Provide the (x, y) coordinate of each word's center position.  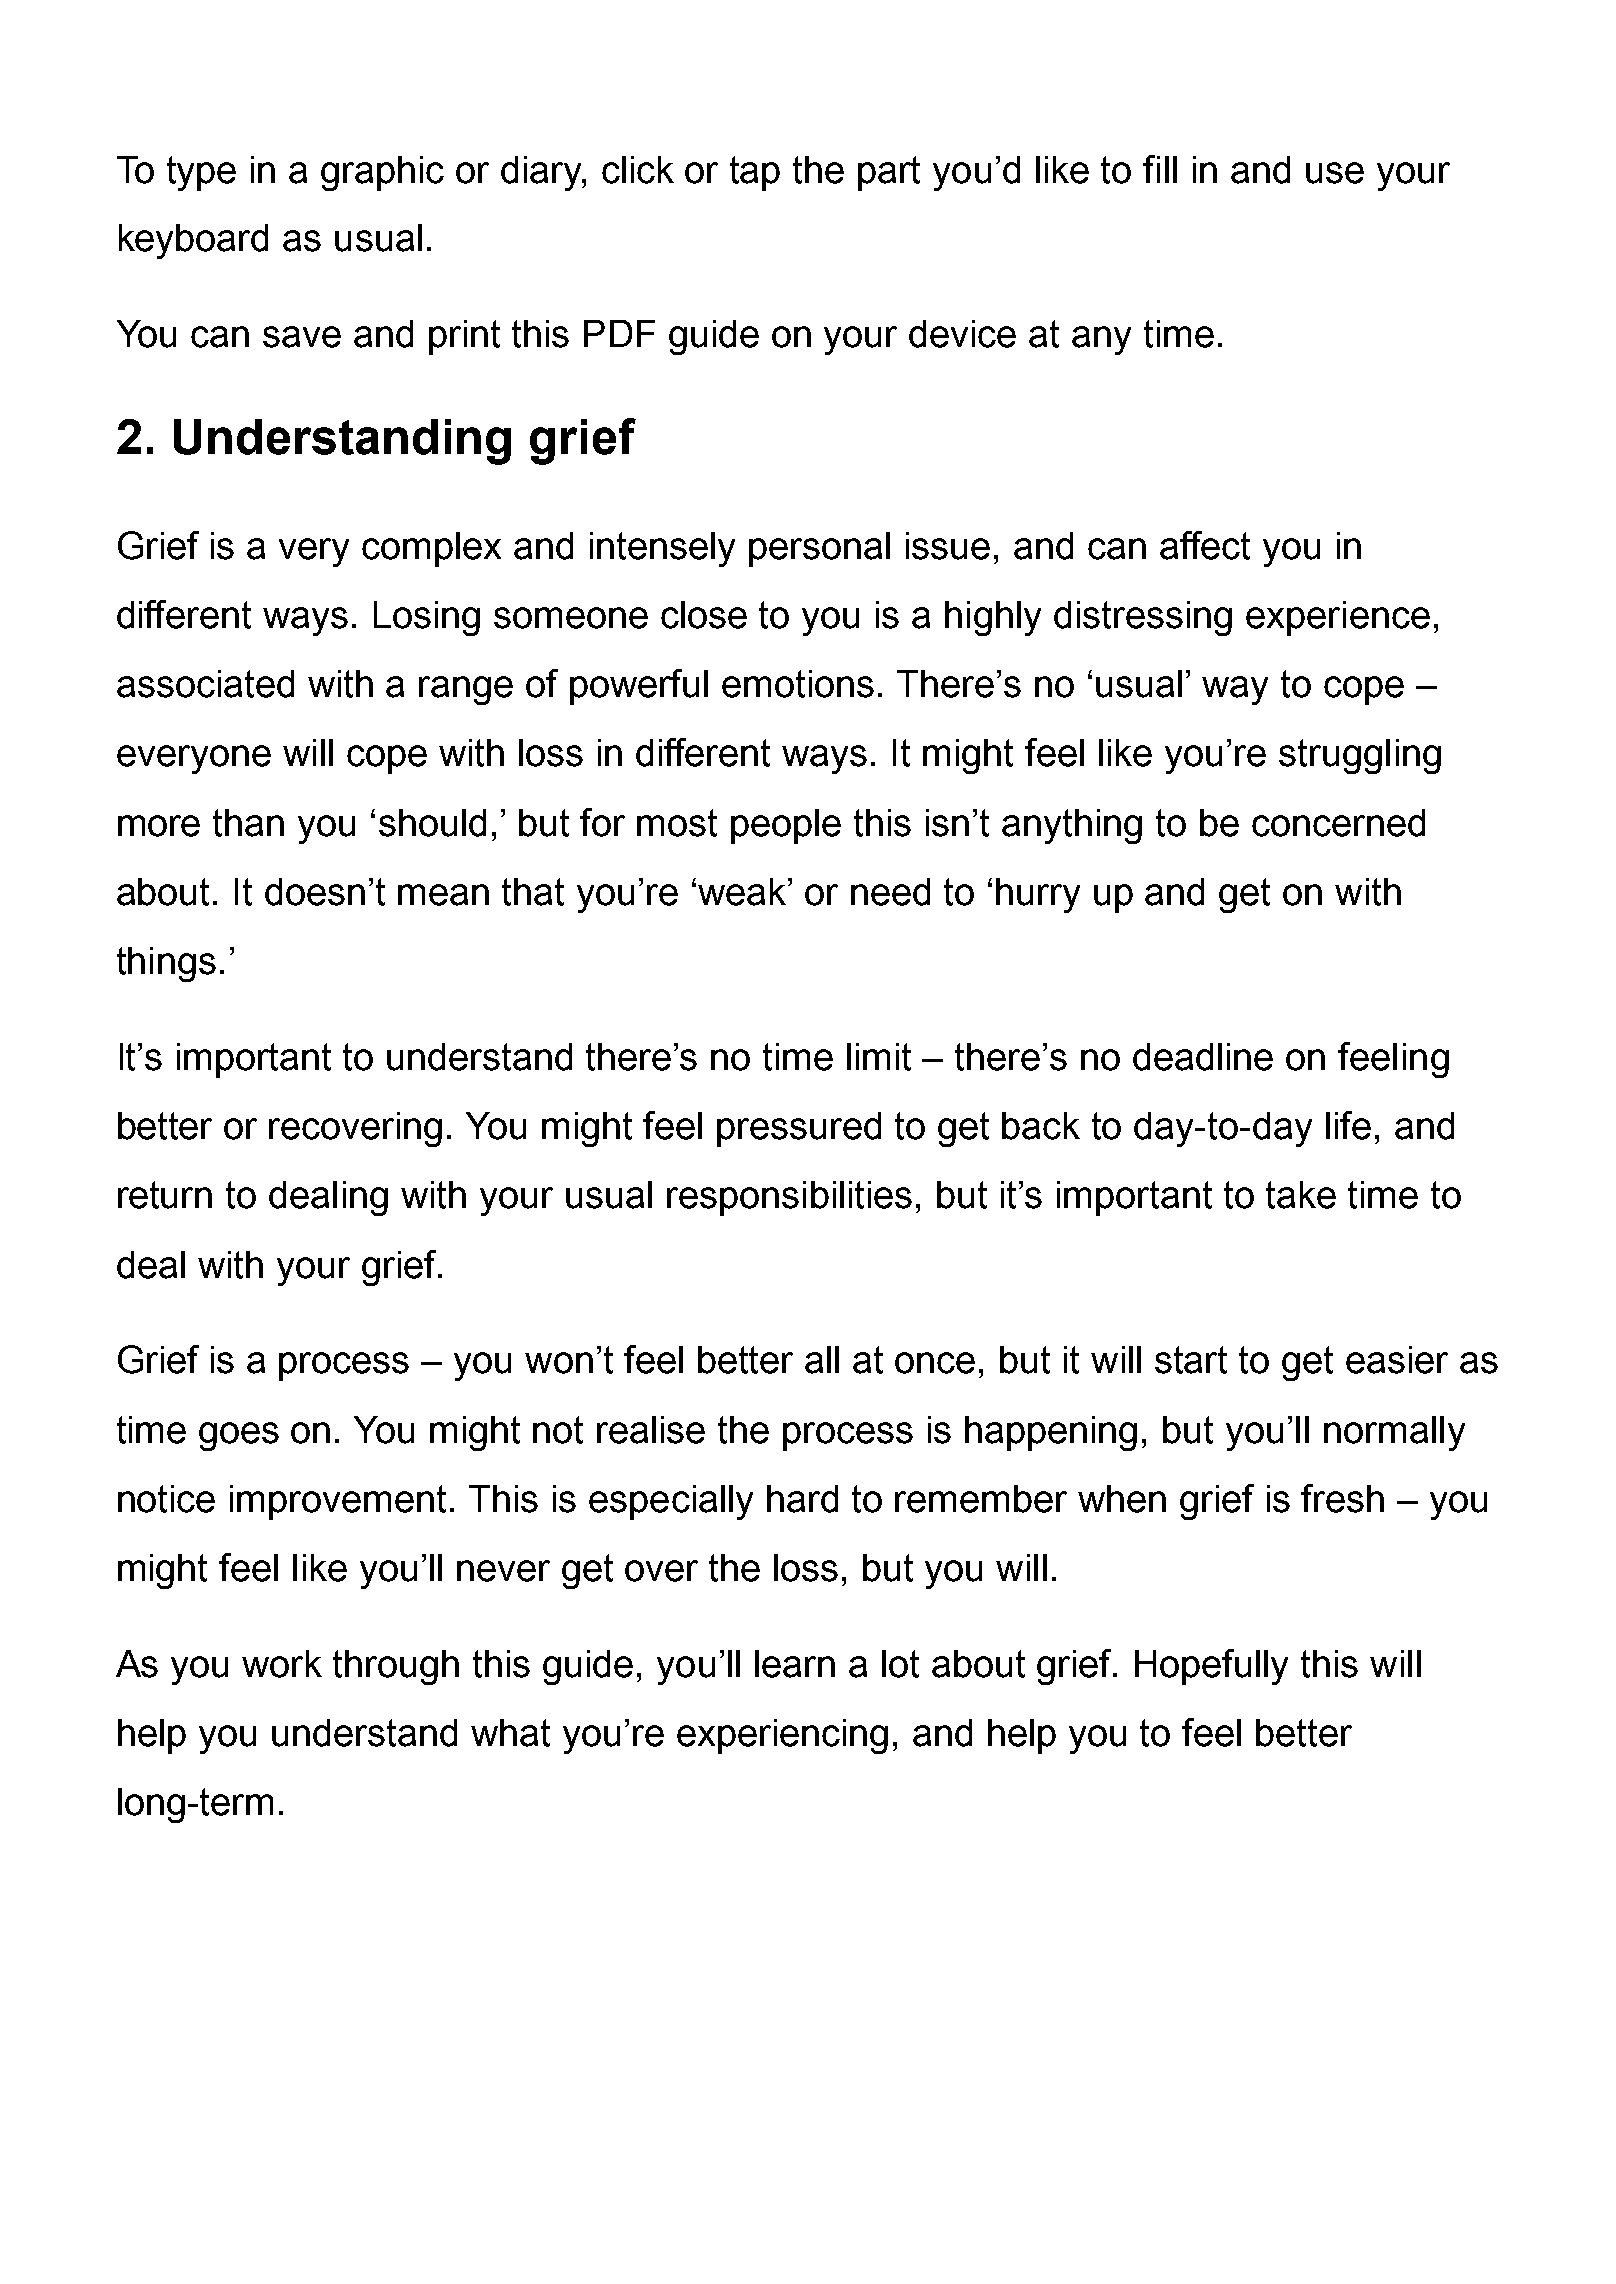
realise (651, 1430)
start (1191, 1360)
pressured (799, 1129)
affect (1205, 545)
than (248, 823)
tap (755, 173)
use (1335, 173)
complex (431, 549)
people (786, 826)
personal (819, 549)
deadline (1203, 1057)
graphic (382, 173)
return (165, 1195)
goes (239, 1436)
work (282, 1664)
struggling (1360, 756)
